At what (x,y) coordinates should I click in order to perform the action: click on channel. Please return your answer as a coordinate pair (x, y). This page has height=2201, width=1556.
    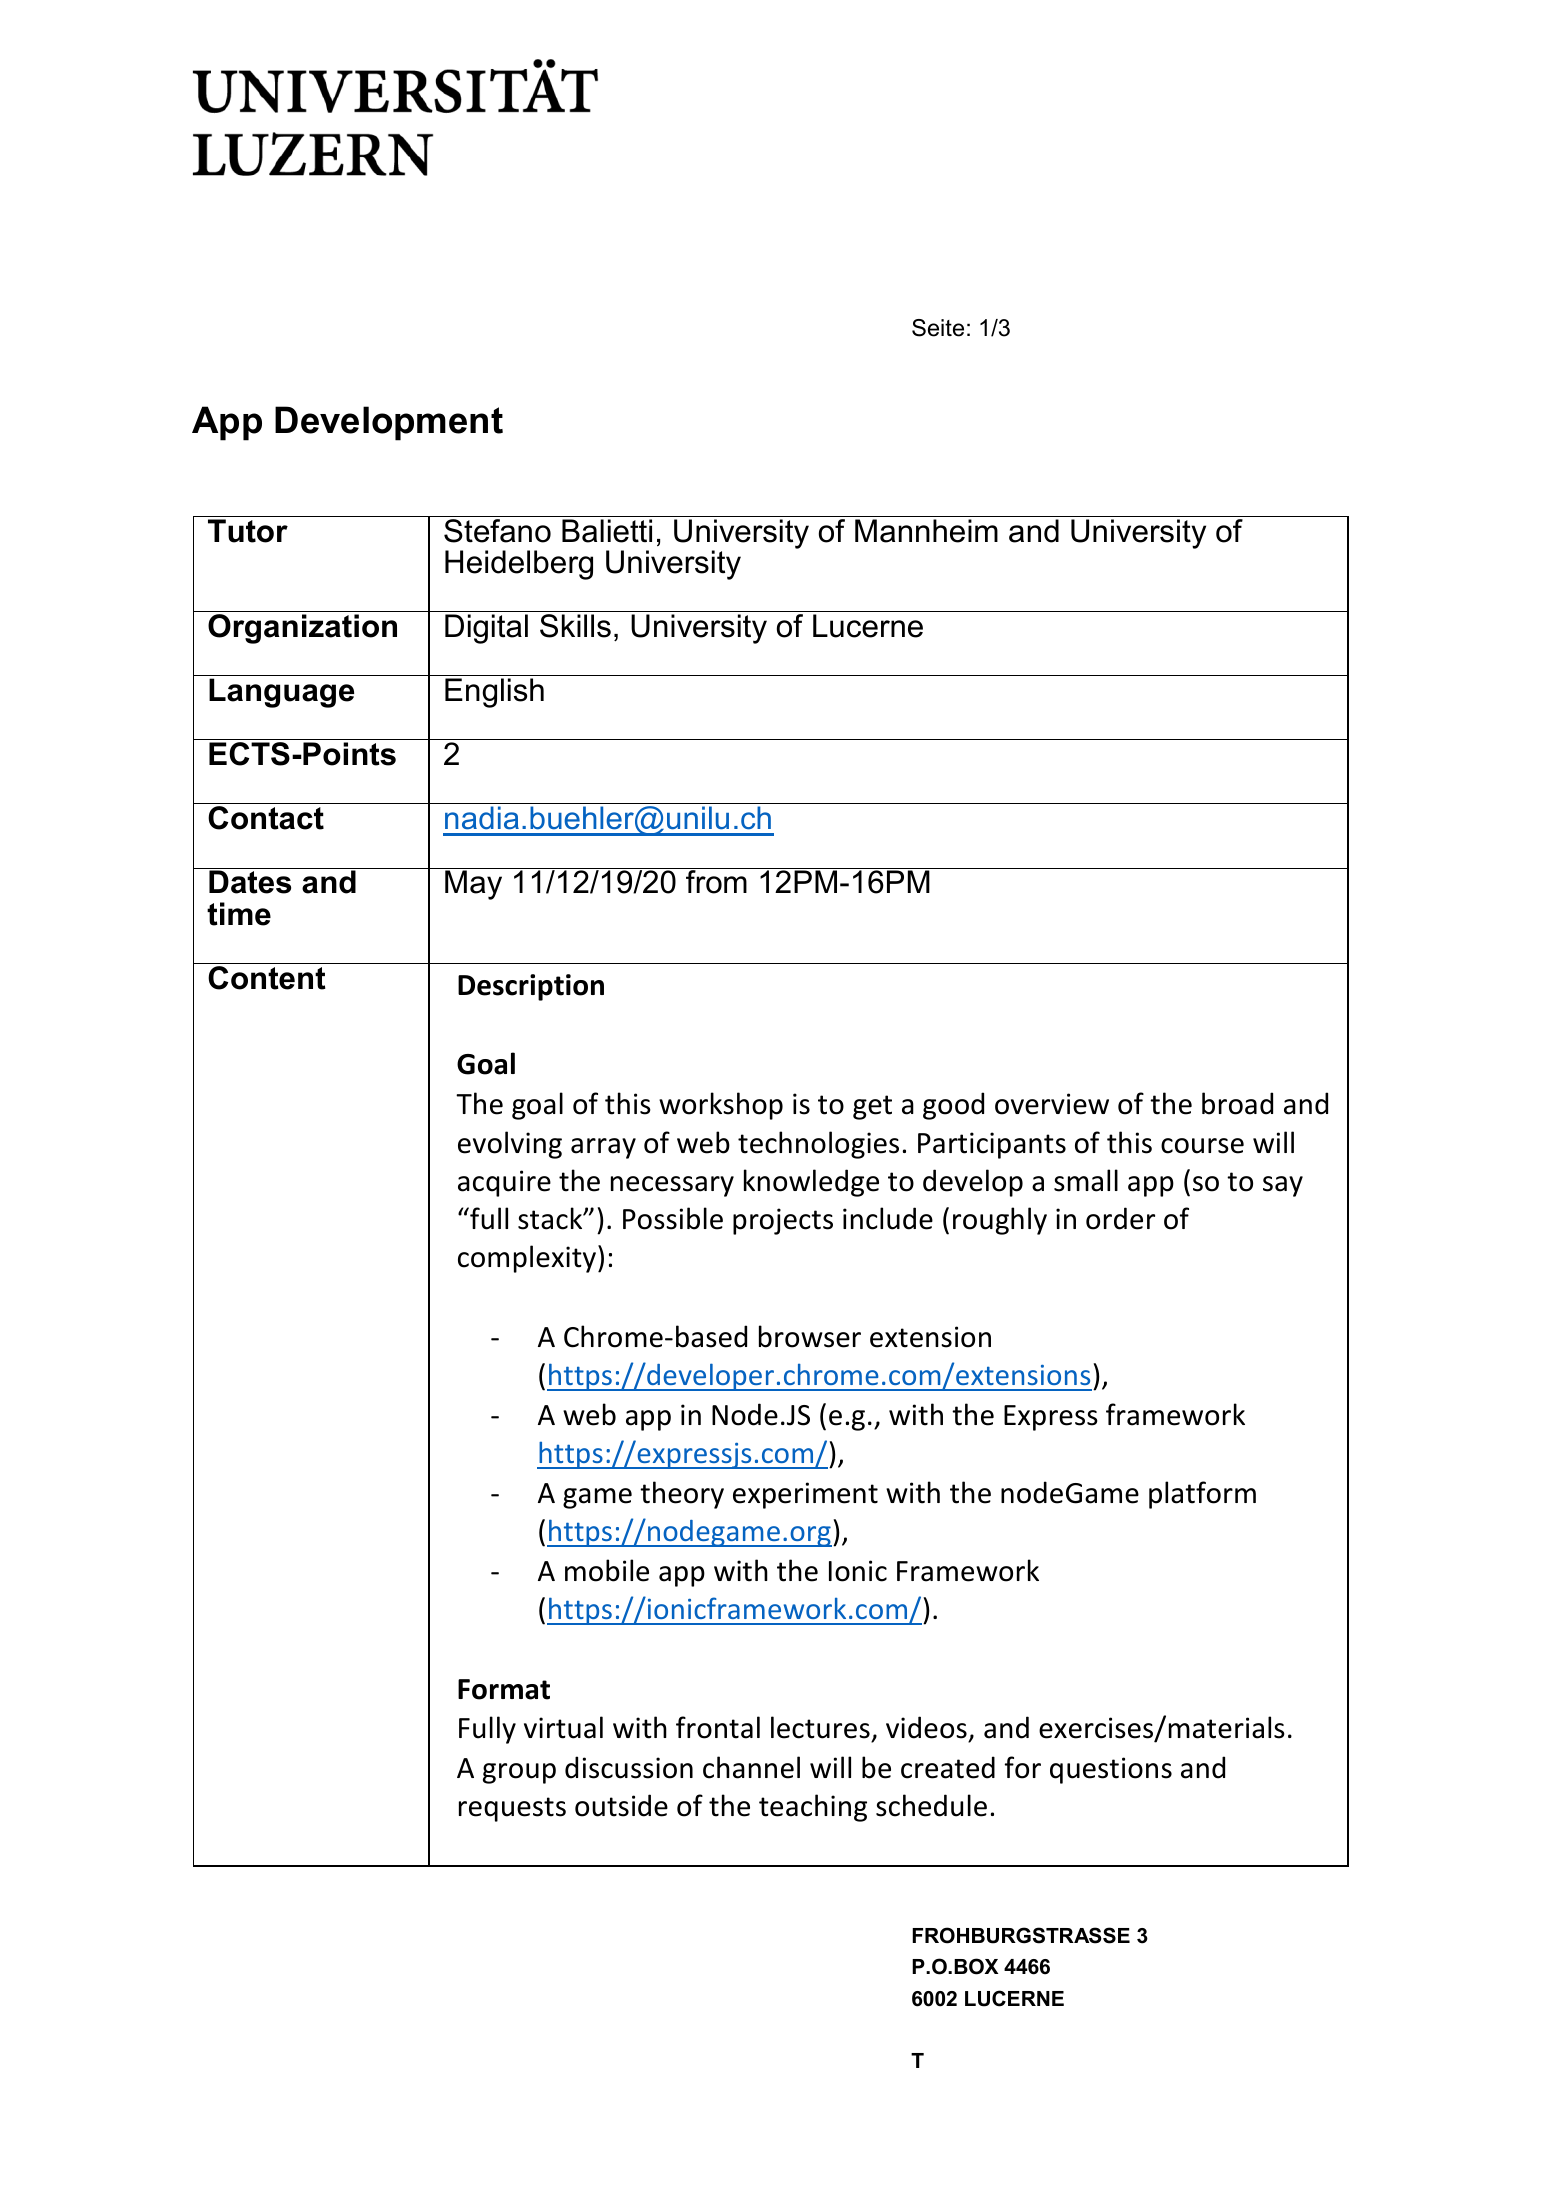
    Looking at the image, I should click on (751, 1767).
